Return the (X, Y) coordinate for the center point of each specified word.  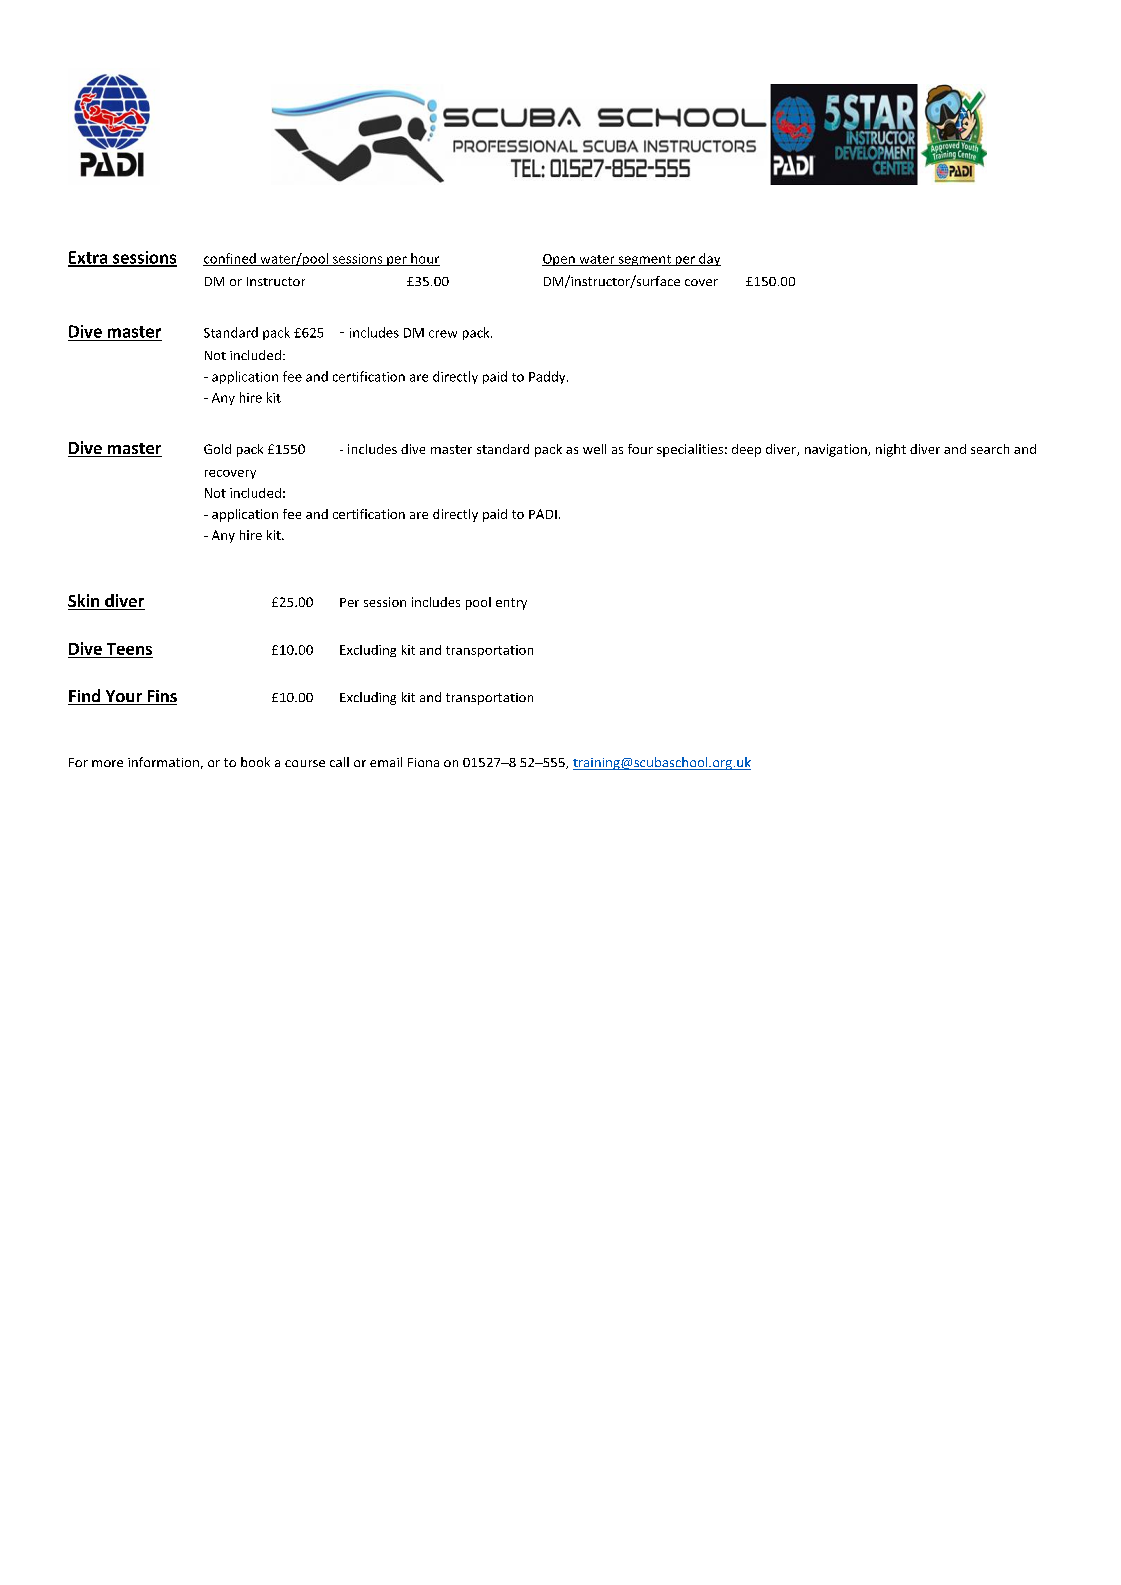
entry (511, 604)
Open (559, 260)
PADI (543, 514)
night (891, 450)
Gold (217, 449)
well (594, 449)
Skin (85, 602)
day (709, 259)
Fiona (423, 762)
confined (230, 259)
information (163, 762)
